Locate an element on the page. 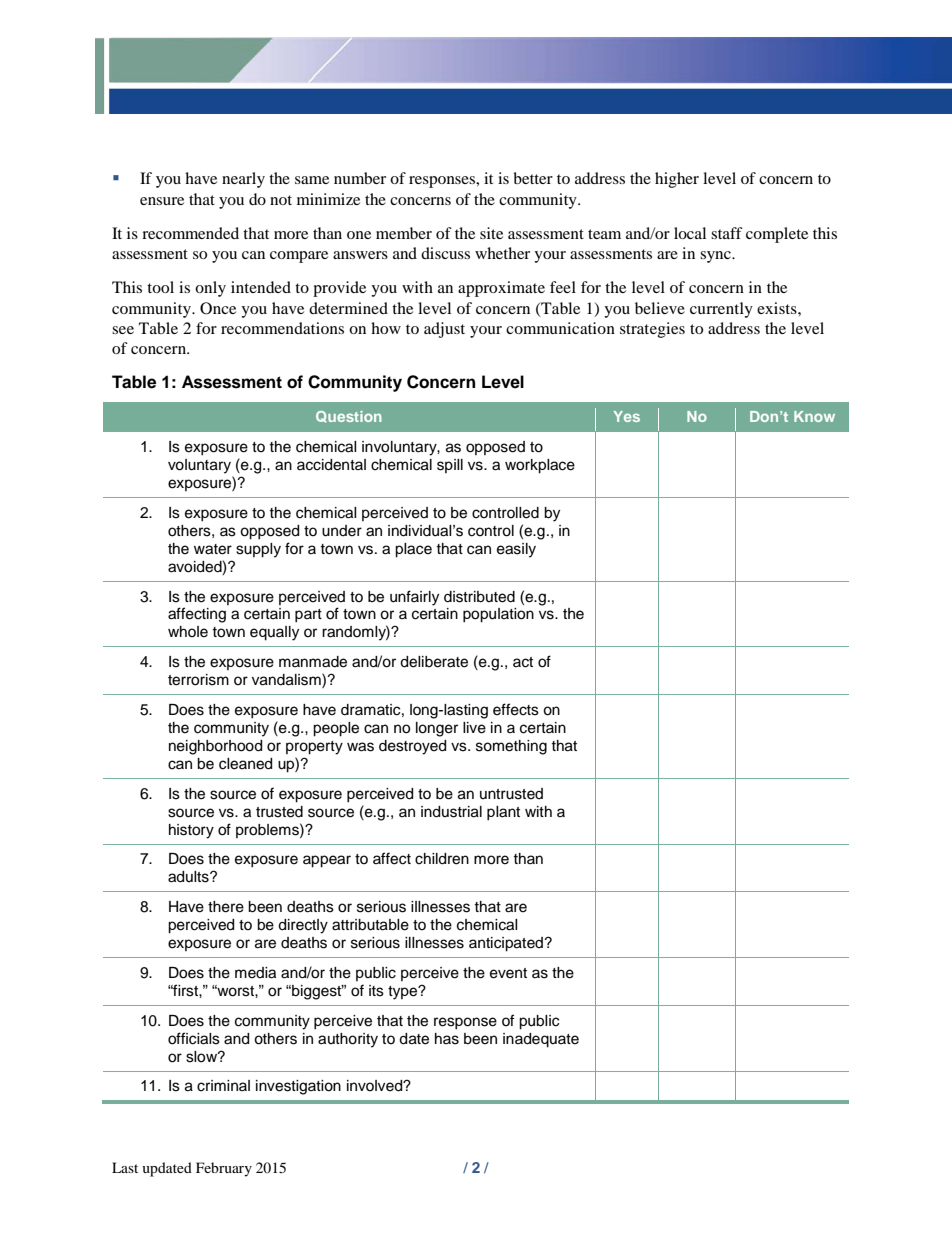 This page has width=952, height=1233. staff is located at coordinates (727, 233).
